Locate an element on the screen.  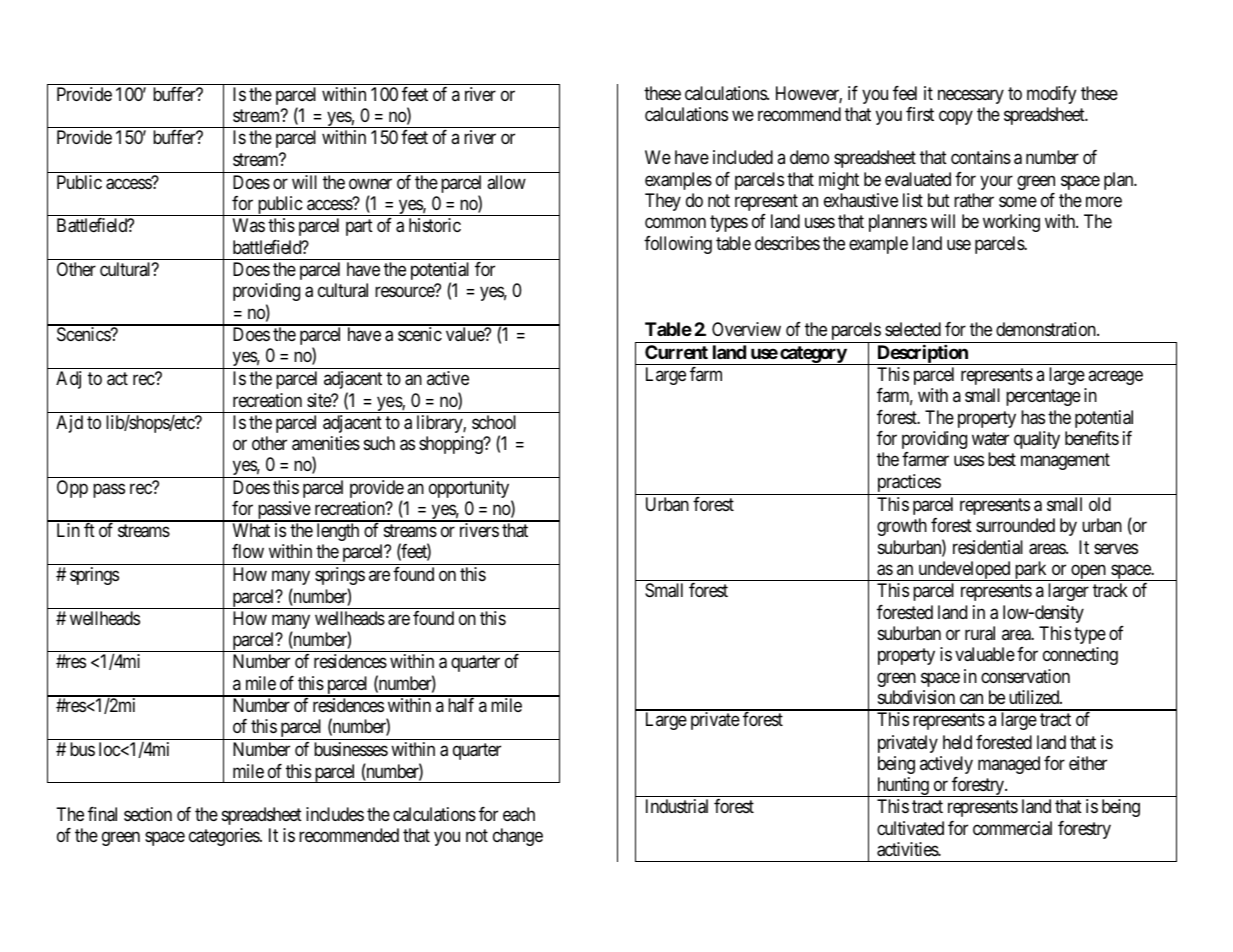
copy is located at coordinates (956, 117).
